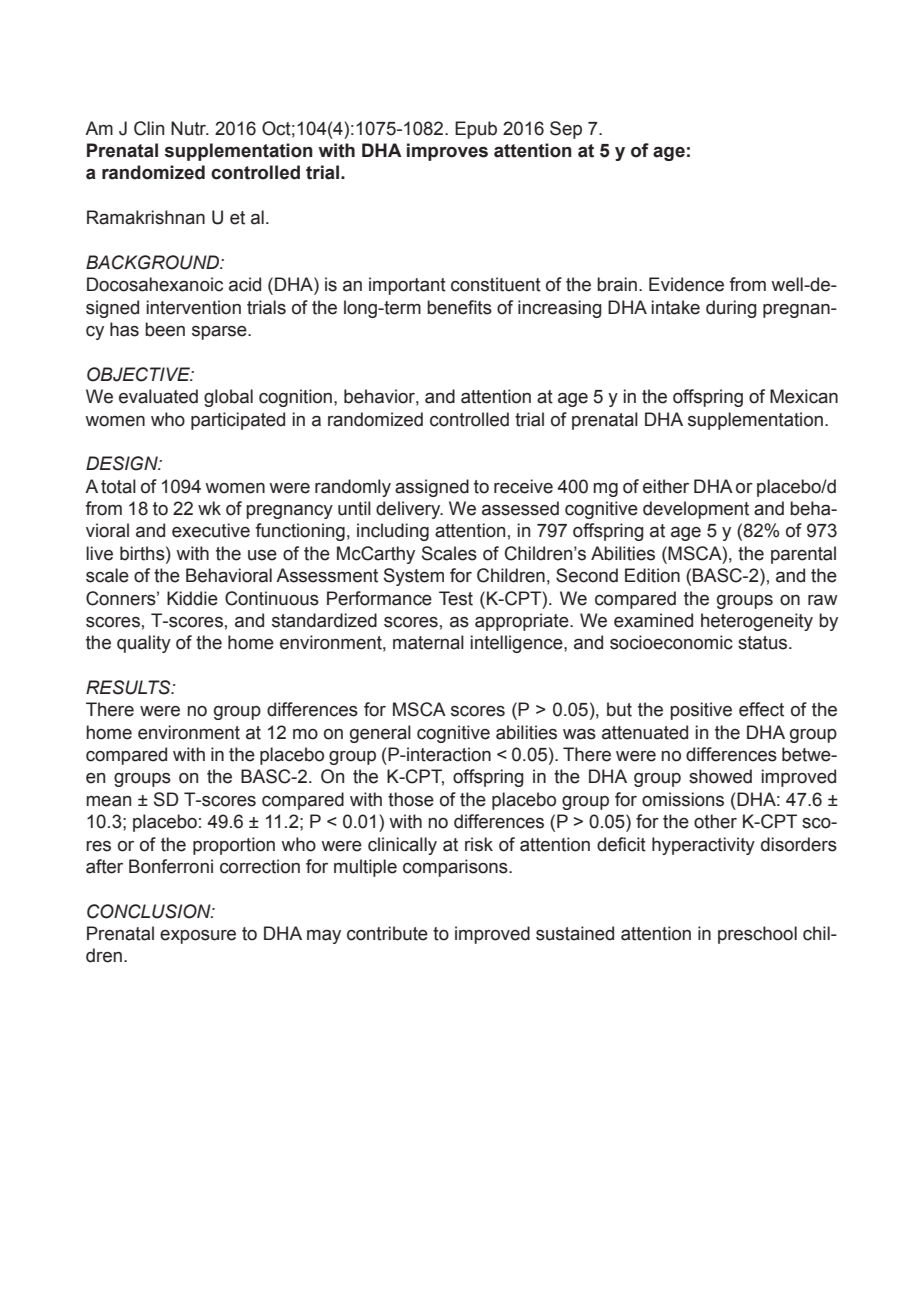 The height and width of the screenshot is (1308, 924). I want to click on showed, so click(720, 776).
